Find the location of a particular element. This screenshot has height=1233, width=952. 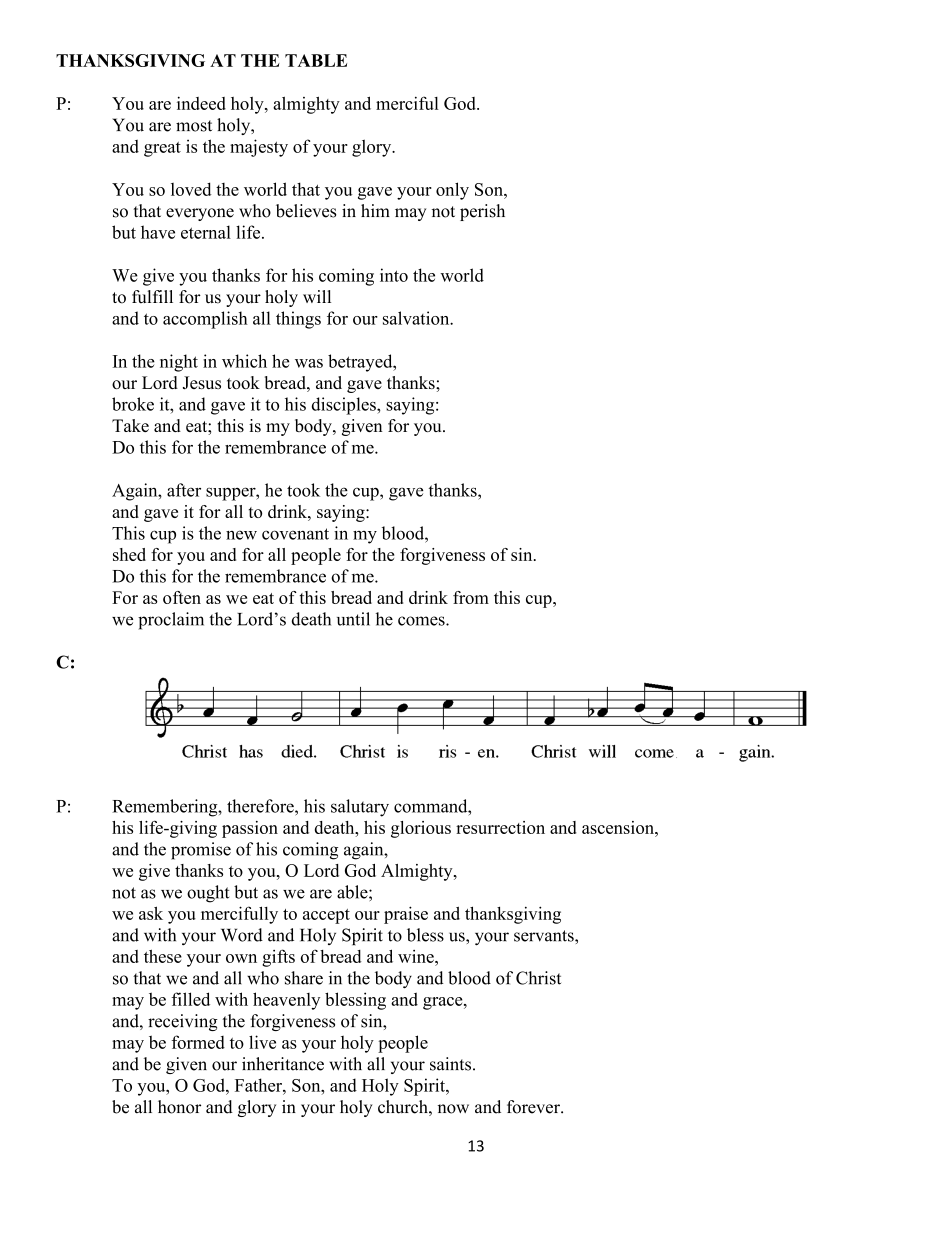

from is located at coordinates (471, 597).
